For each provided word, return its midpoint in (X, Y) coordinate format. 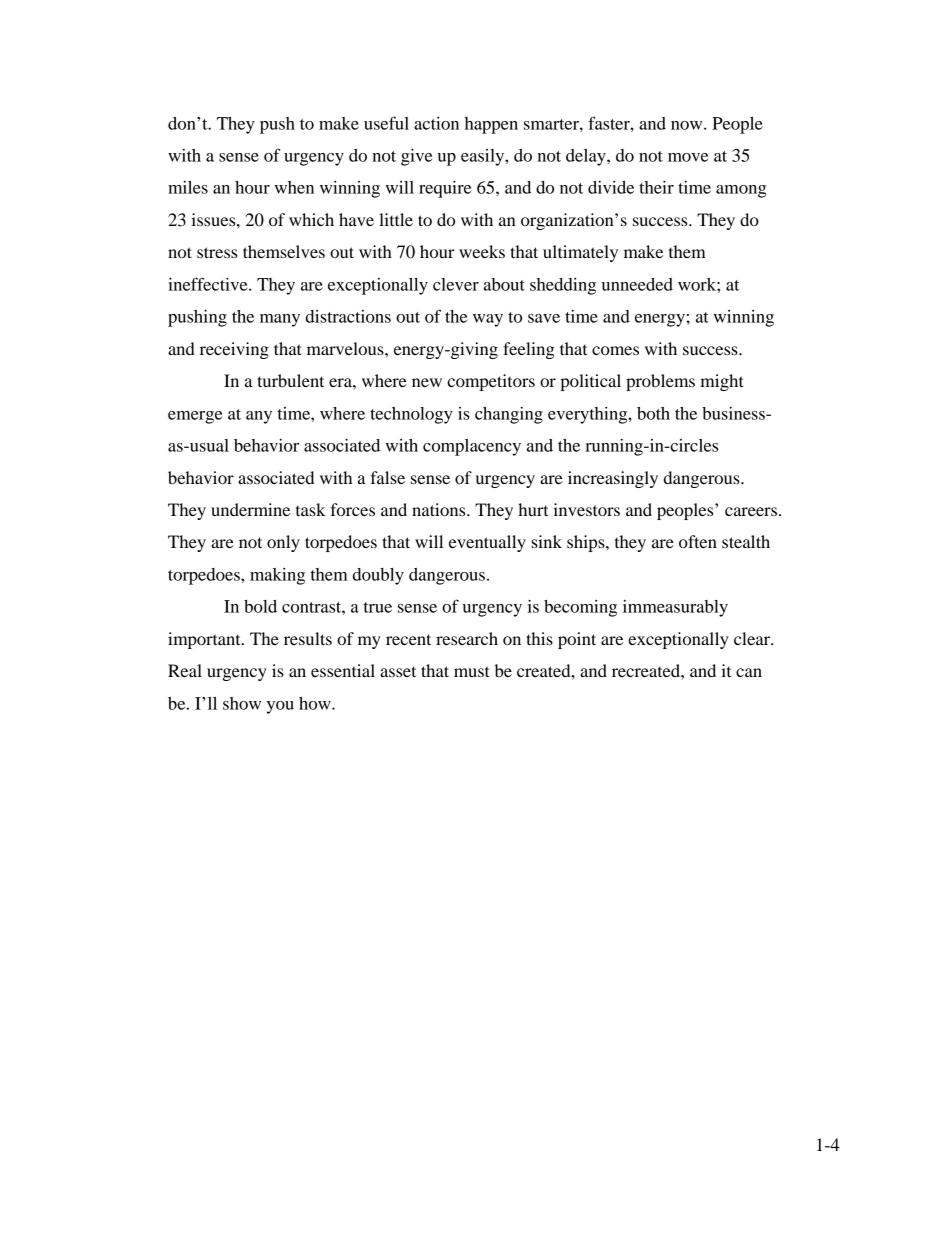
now (688, 125)
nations (440, 509)
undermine (250, 509)
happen (491, 125)
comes (615, 350)
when (294, 187)
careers (751, 511)
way (488, 320)
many (280, 320)
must (472, 671)
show (242, 703)
